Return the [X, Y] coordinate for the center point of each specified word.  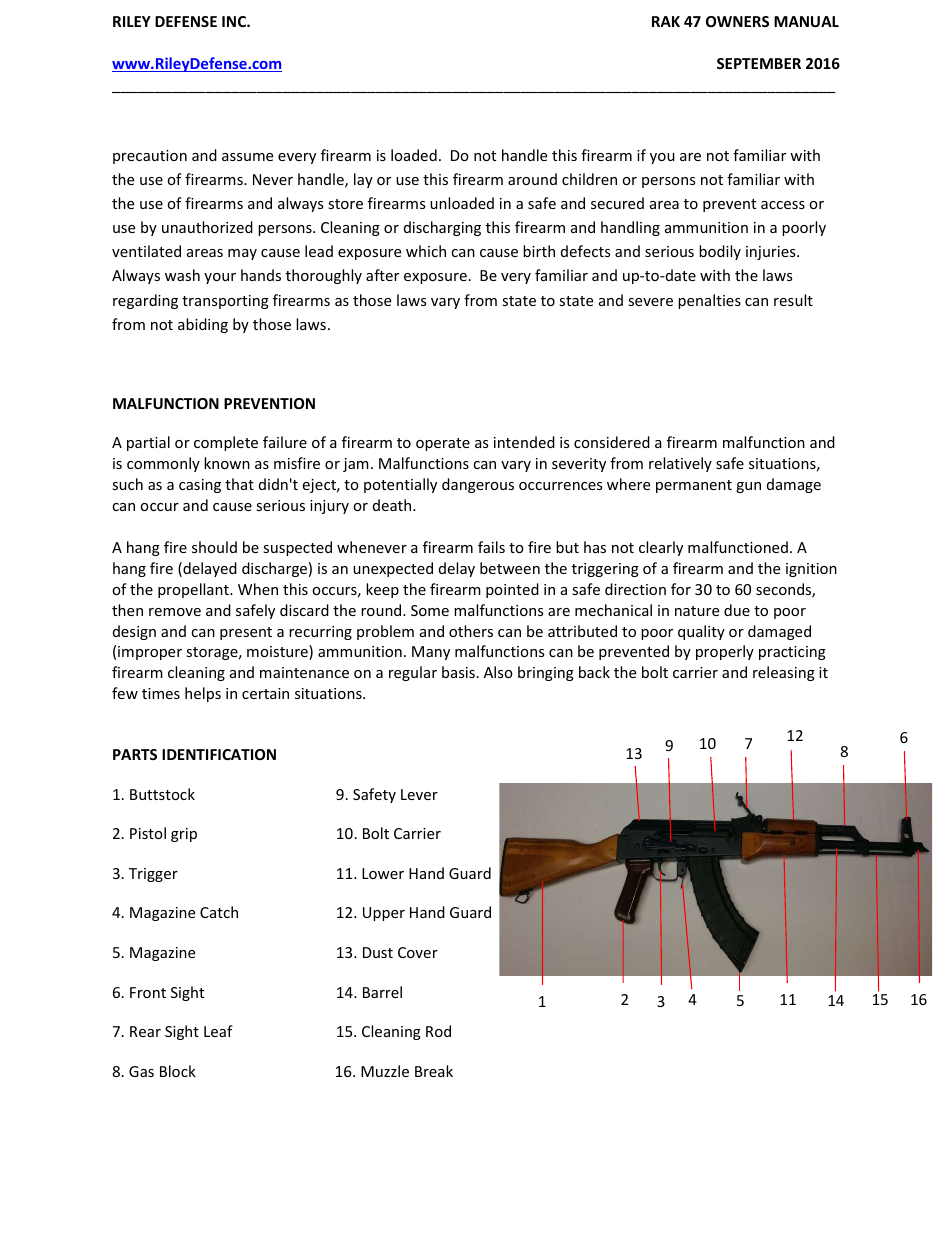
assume [247, 157]
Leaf [218, 1031]
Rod [438, 1031]
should [214, 547]
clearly [661, 548]
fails [491, 547]
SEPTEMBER [759, 63]
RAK [666, 21]
